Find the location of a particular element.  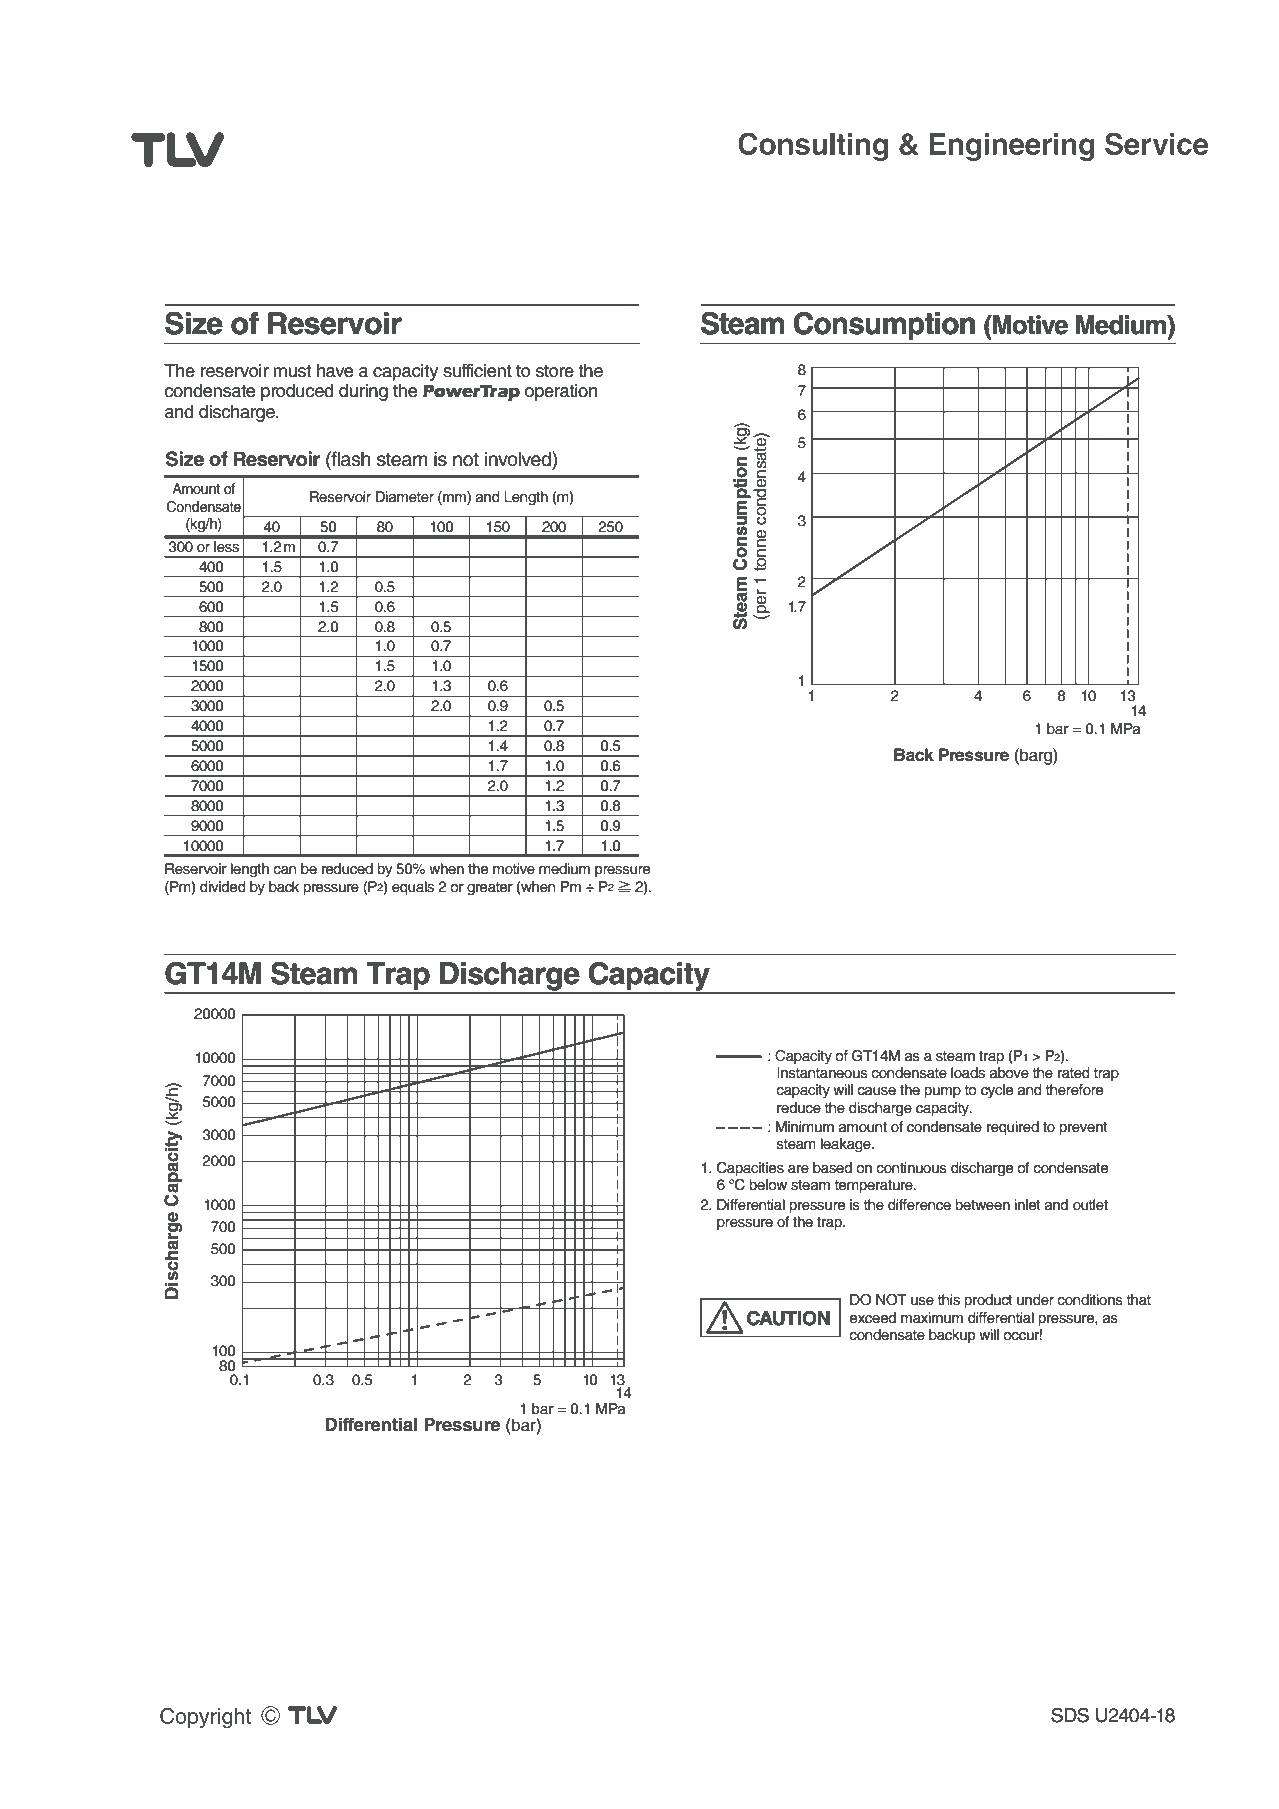

Instantaneous is located at coordinates (822, 1073).
